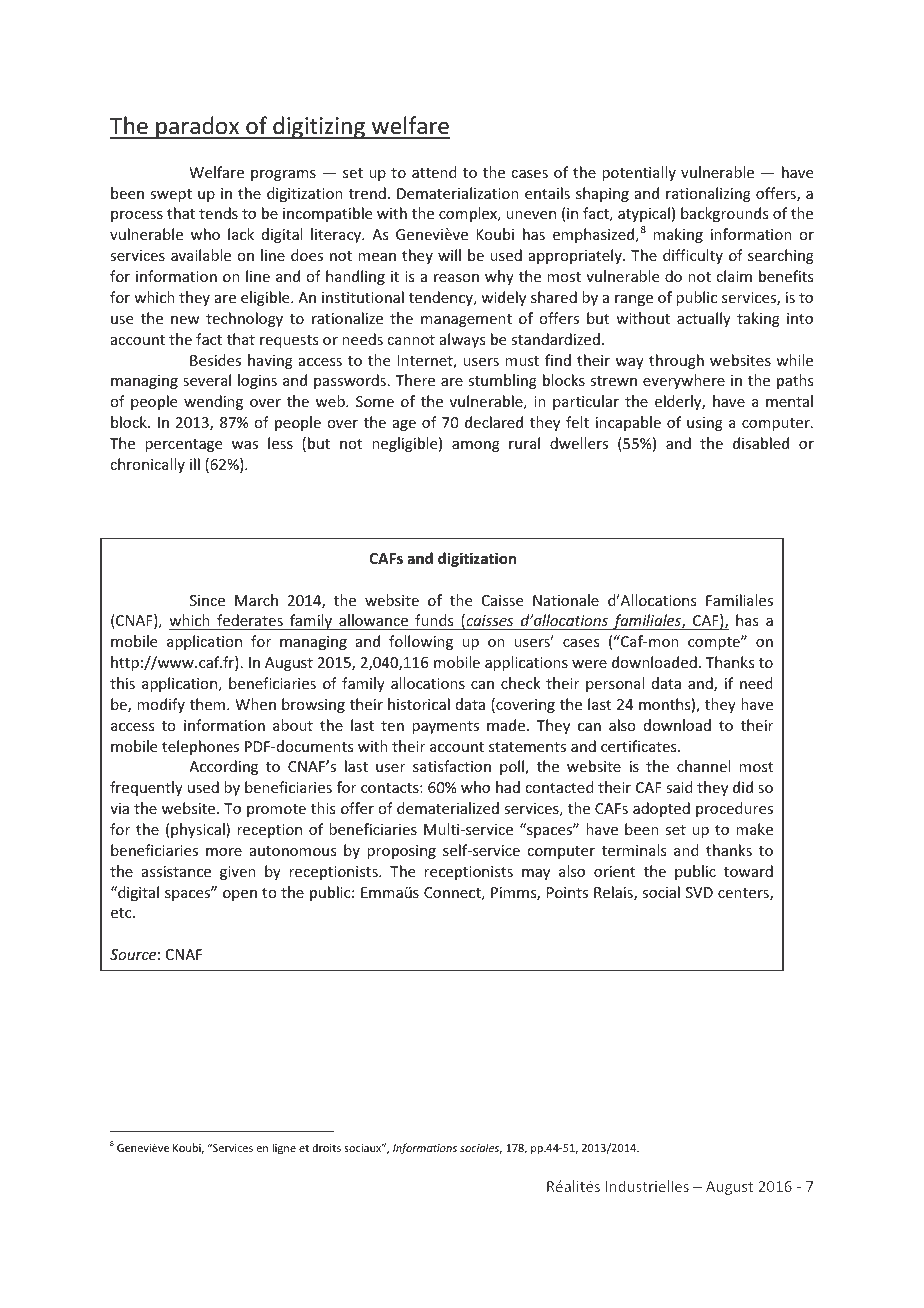  What do you see at coordinates (183, 445) in the screenshot?
I see `percentage` at bounding box center [183, 445].
